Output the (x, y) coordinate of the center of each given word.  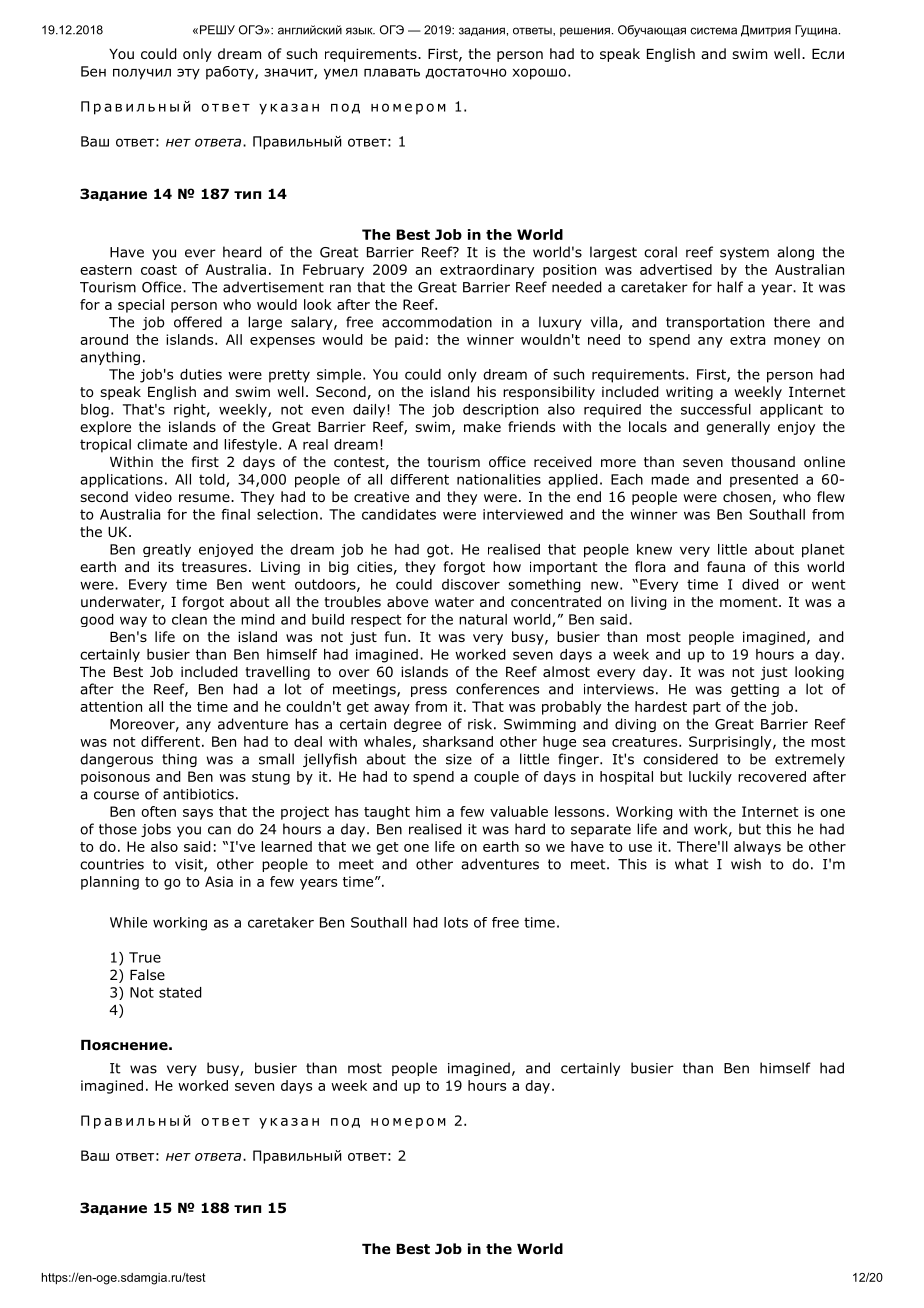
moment (750, 602)
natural (483, 619)
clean (189, 619)
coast (159, 270)
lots (456, 922)
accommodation (437, 322)
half (730, 287)
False (147, 974)
